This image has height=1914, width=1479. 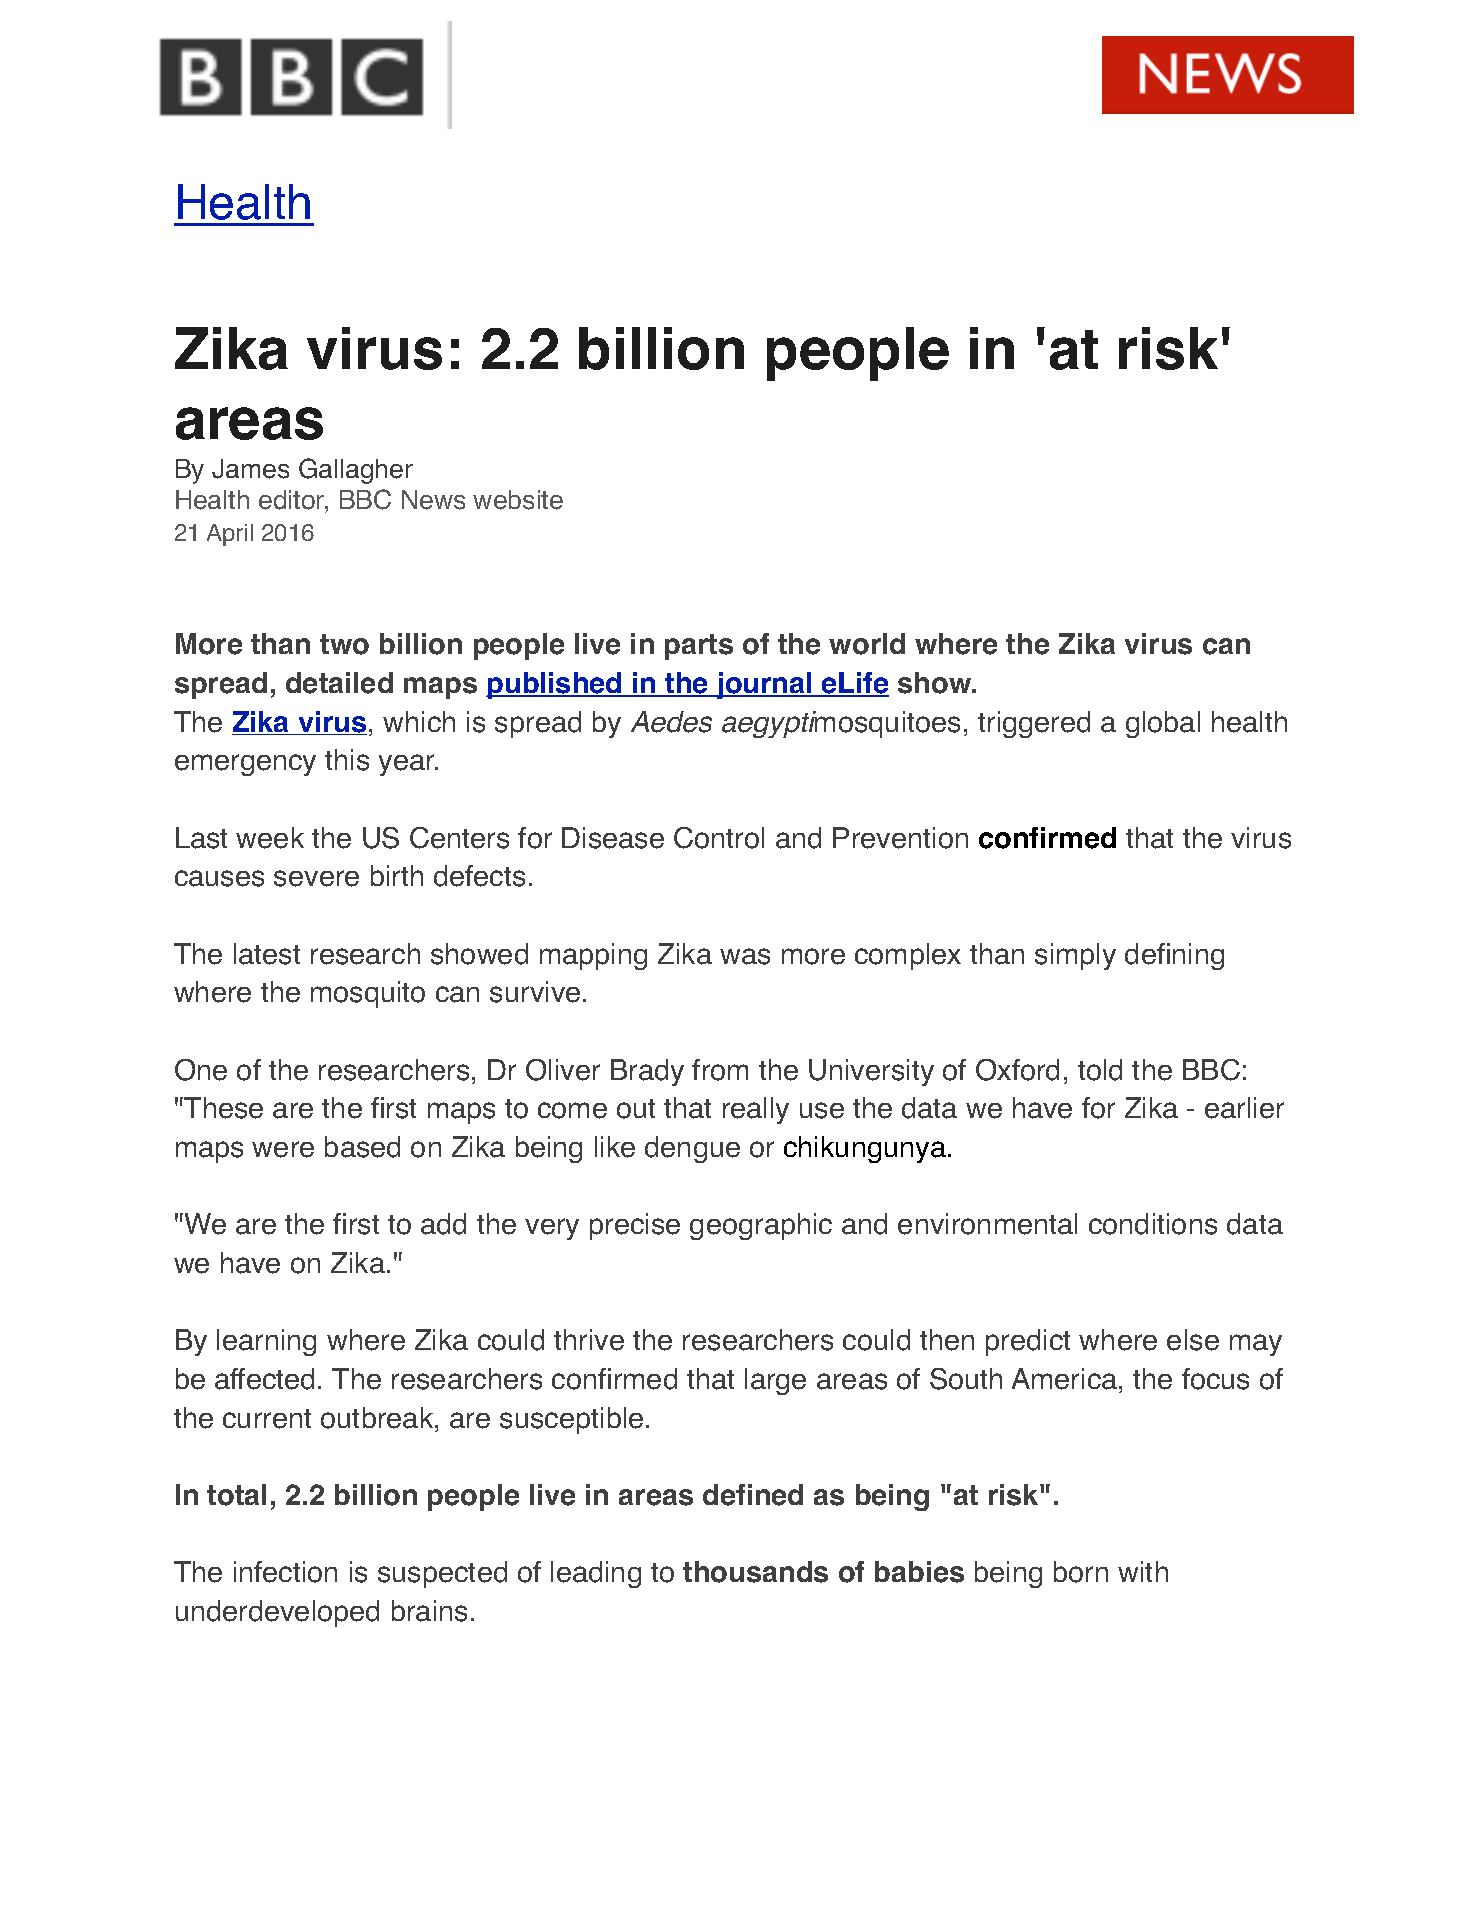 I want to click on global, so click(x=1163, y=724).
